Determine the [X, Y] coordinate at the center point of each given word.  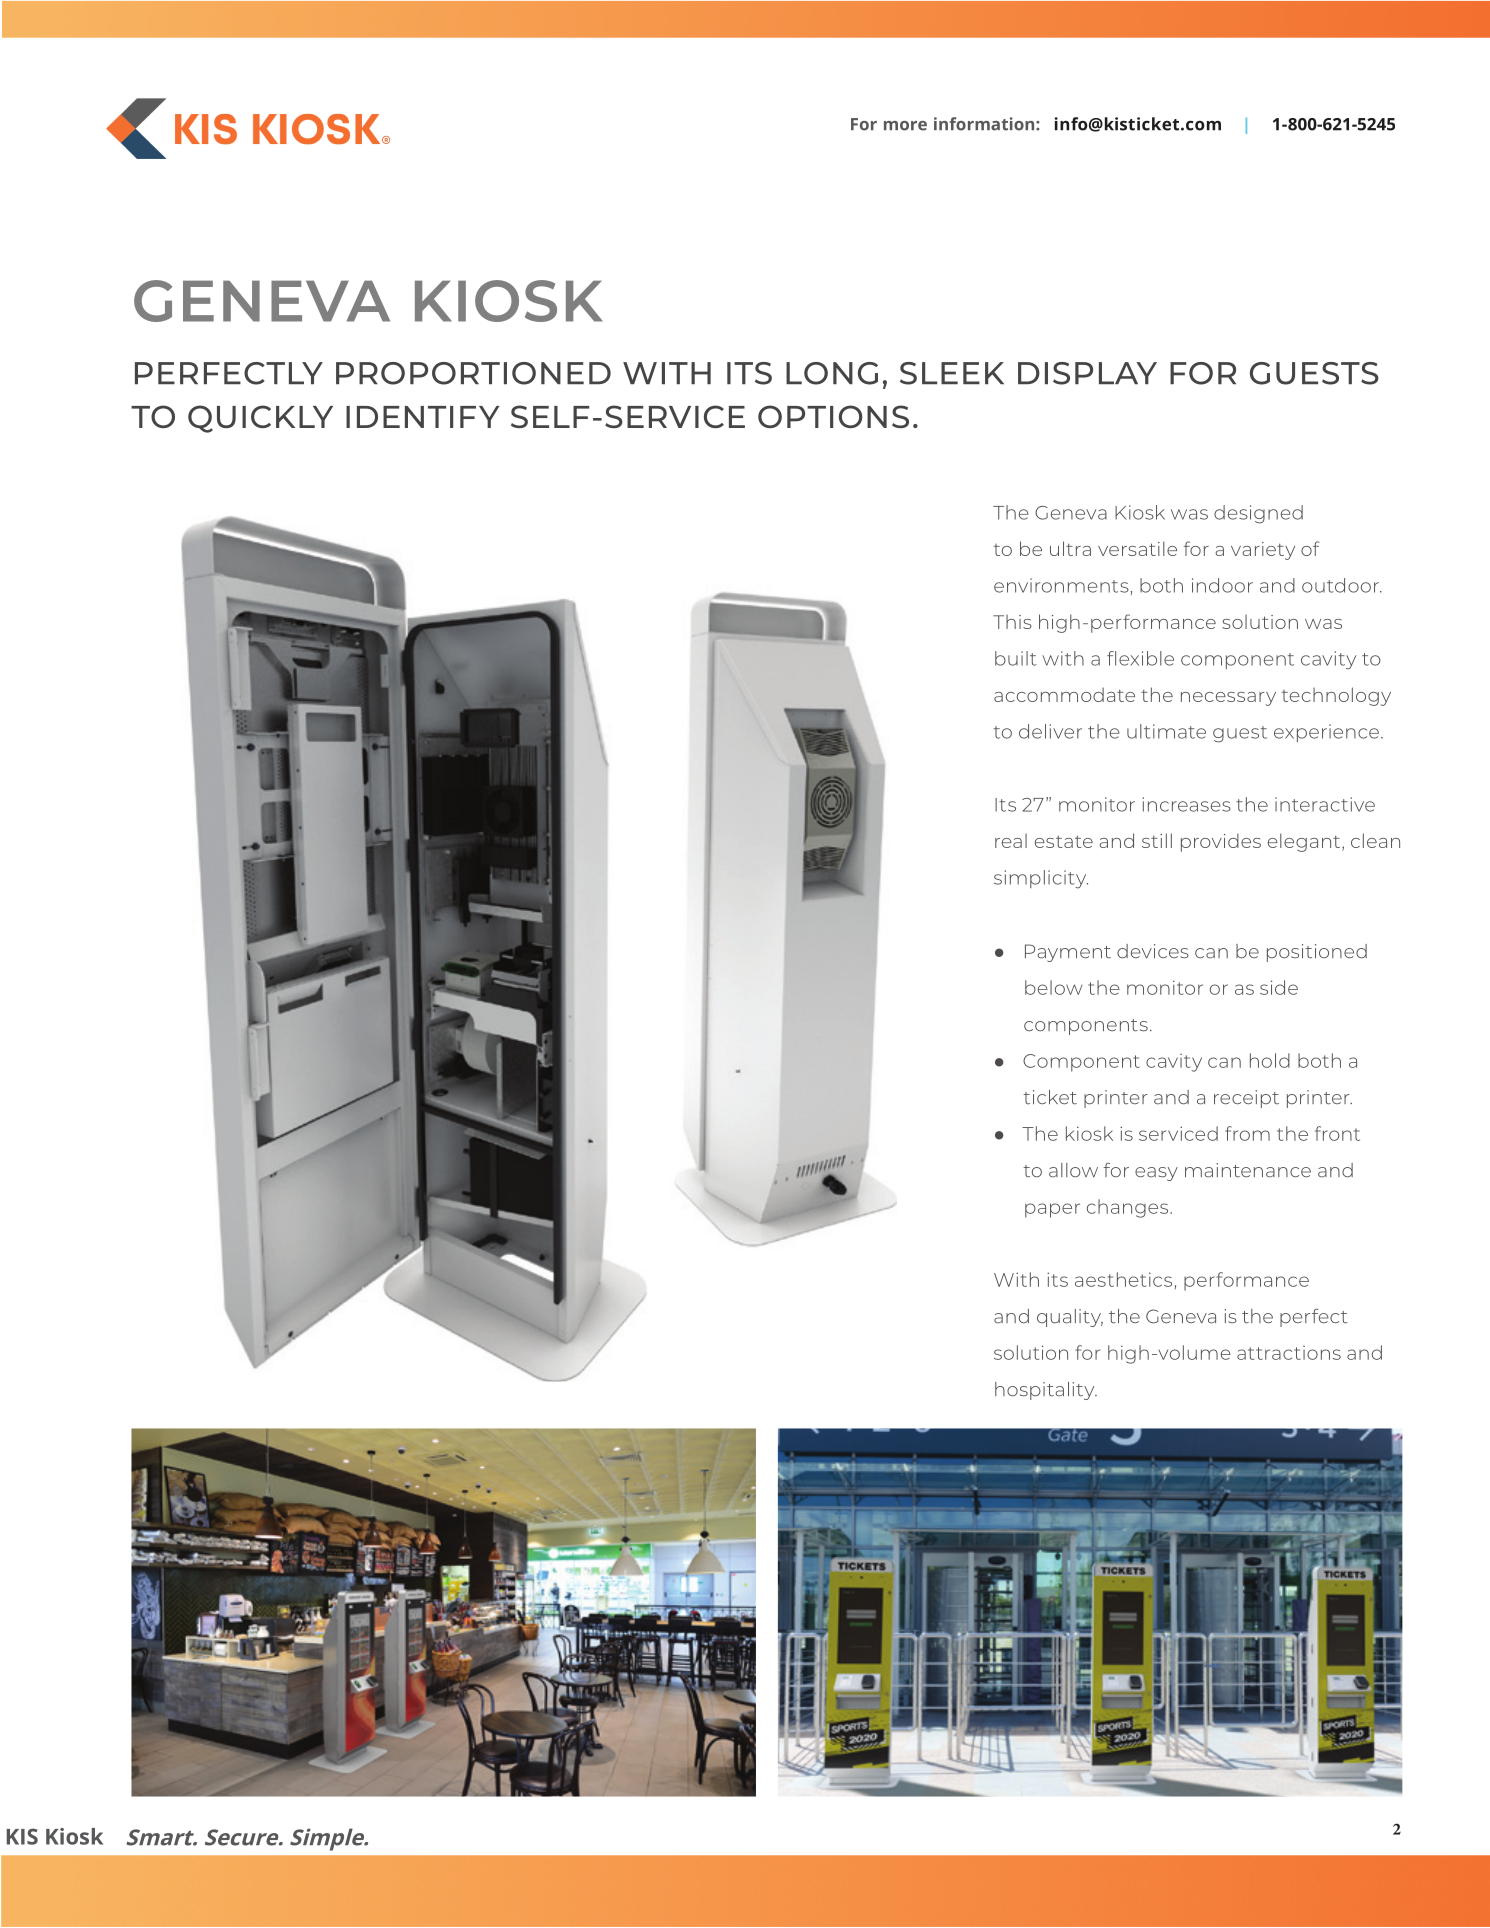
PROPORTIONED [473, 373]
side [1279, 987]
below [1053, 987]
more [905, 126]
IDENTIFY [422, 417]
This [1012, 622]
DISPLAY [1087, 373]
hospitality [1046, 1391]
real [1011, 841]
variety [1263, 551]
